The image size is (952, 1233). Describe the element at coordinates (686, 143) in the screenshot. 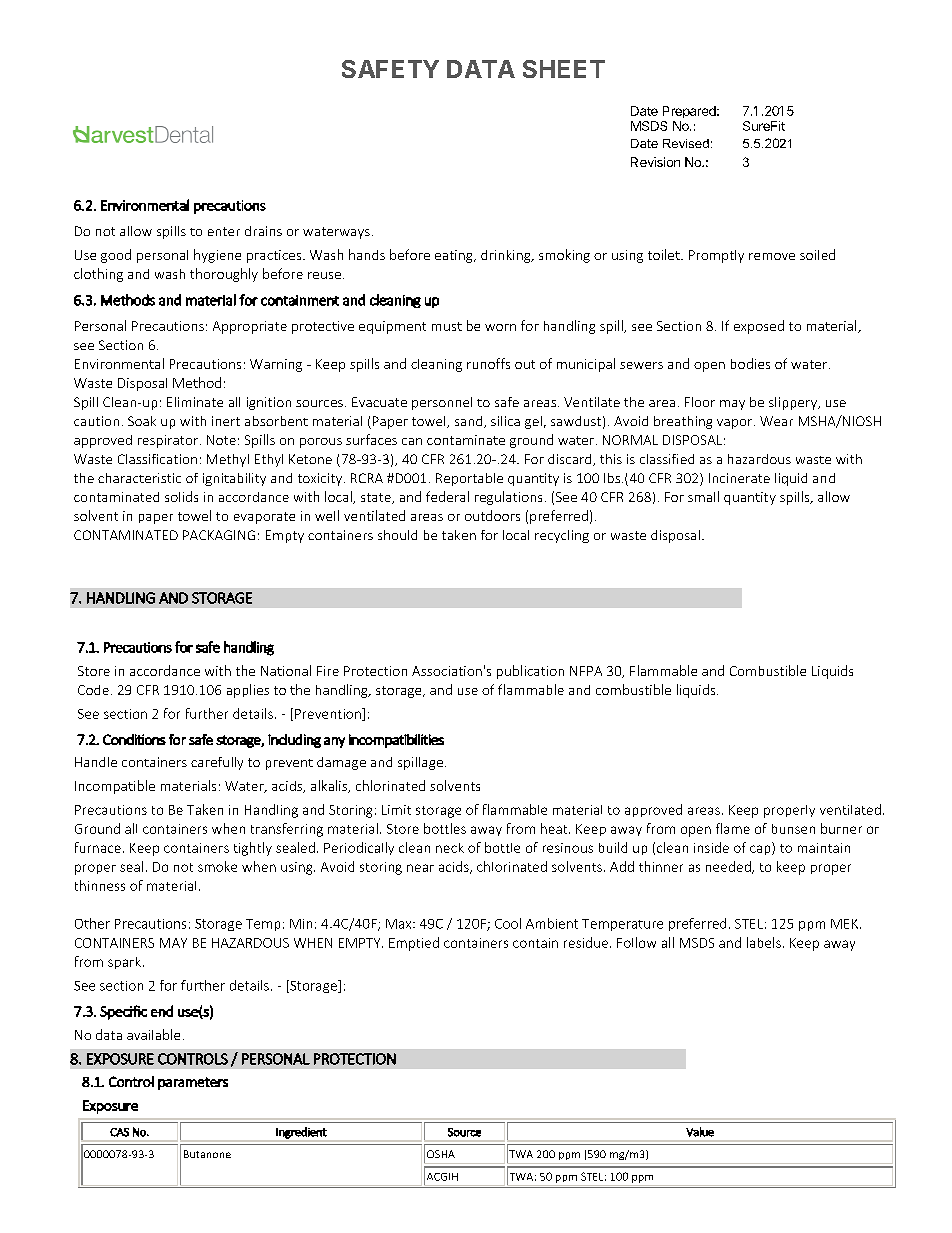

I see `Revised` at that location.
